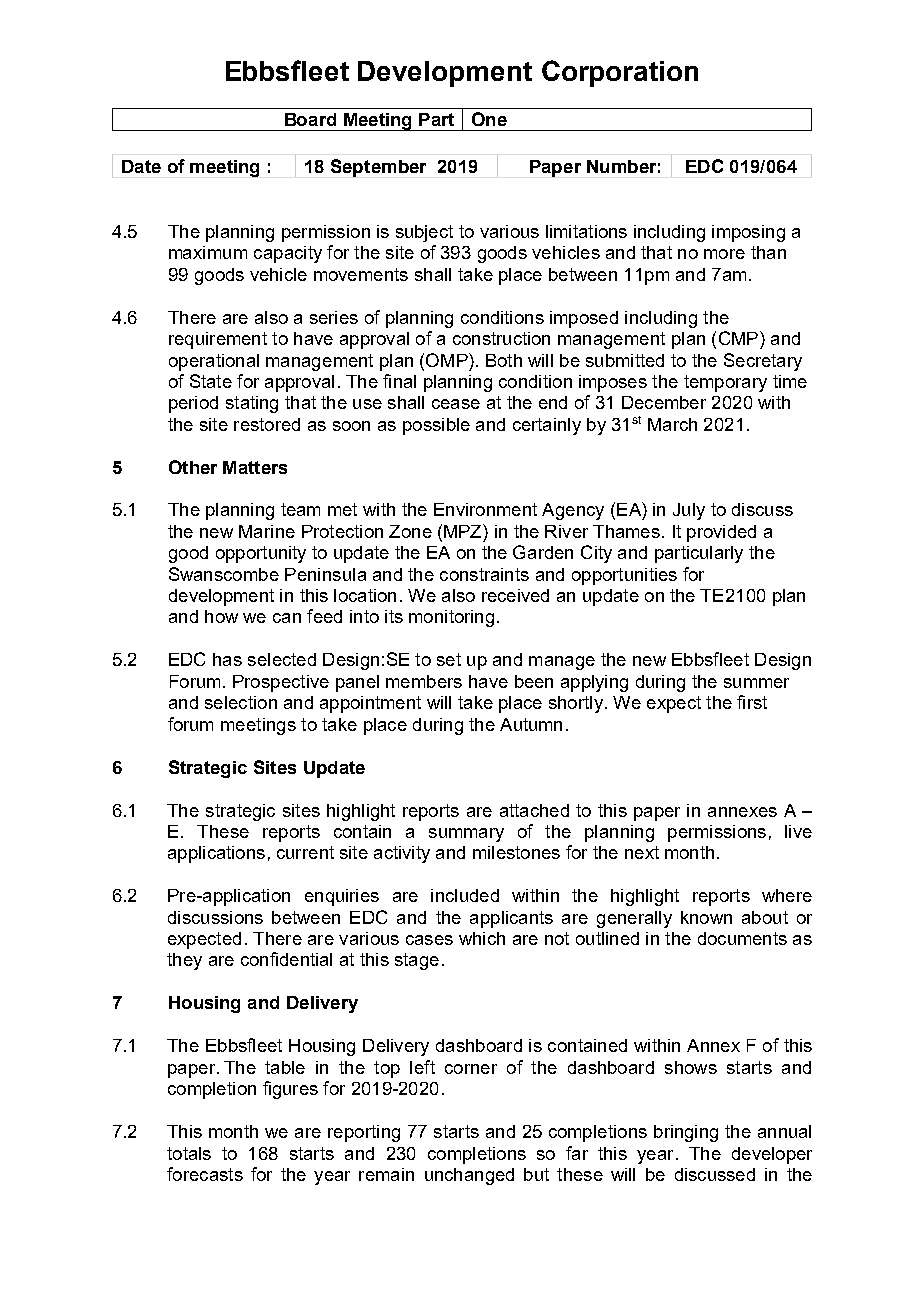  Describe the element at coordinates (686, 1133) in the screenshot. I see `bringing` at that location.
